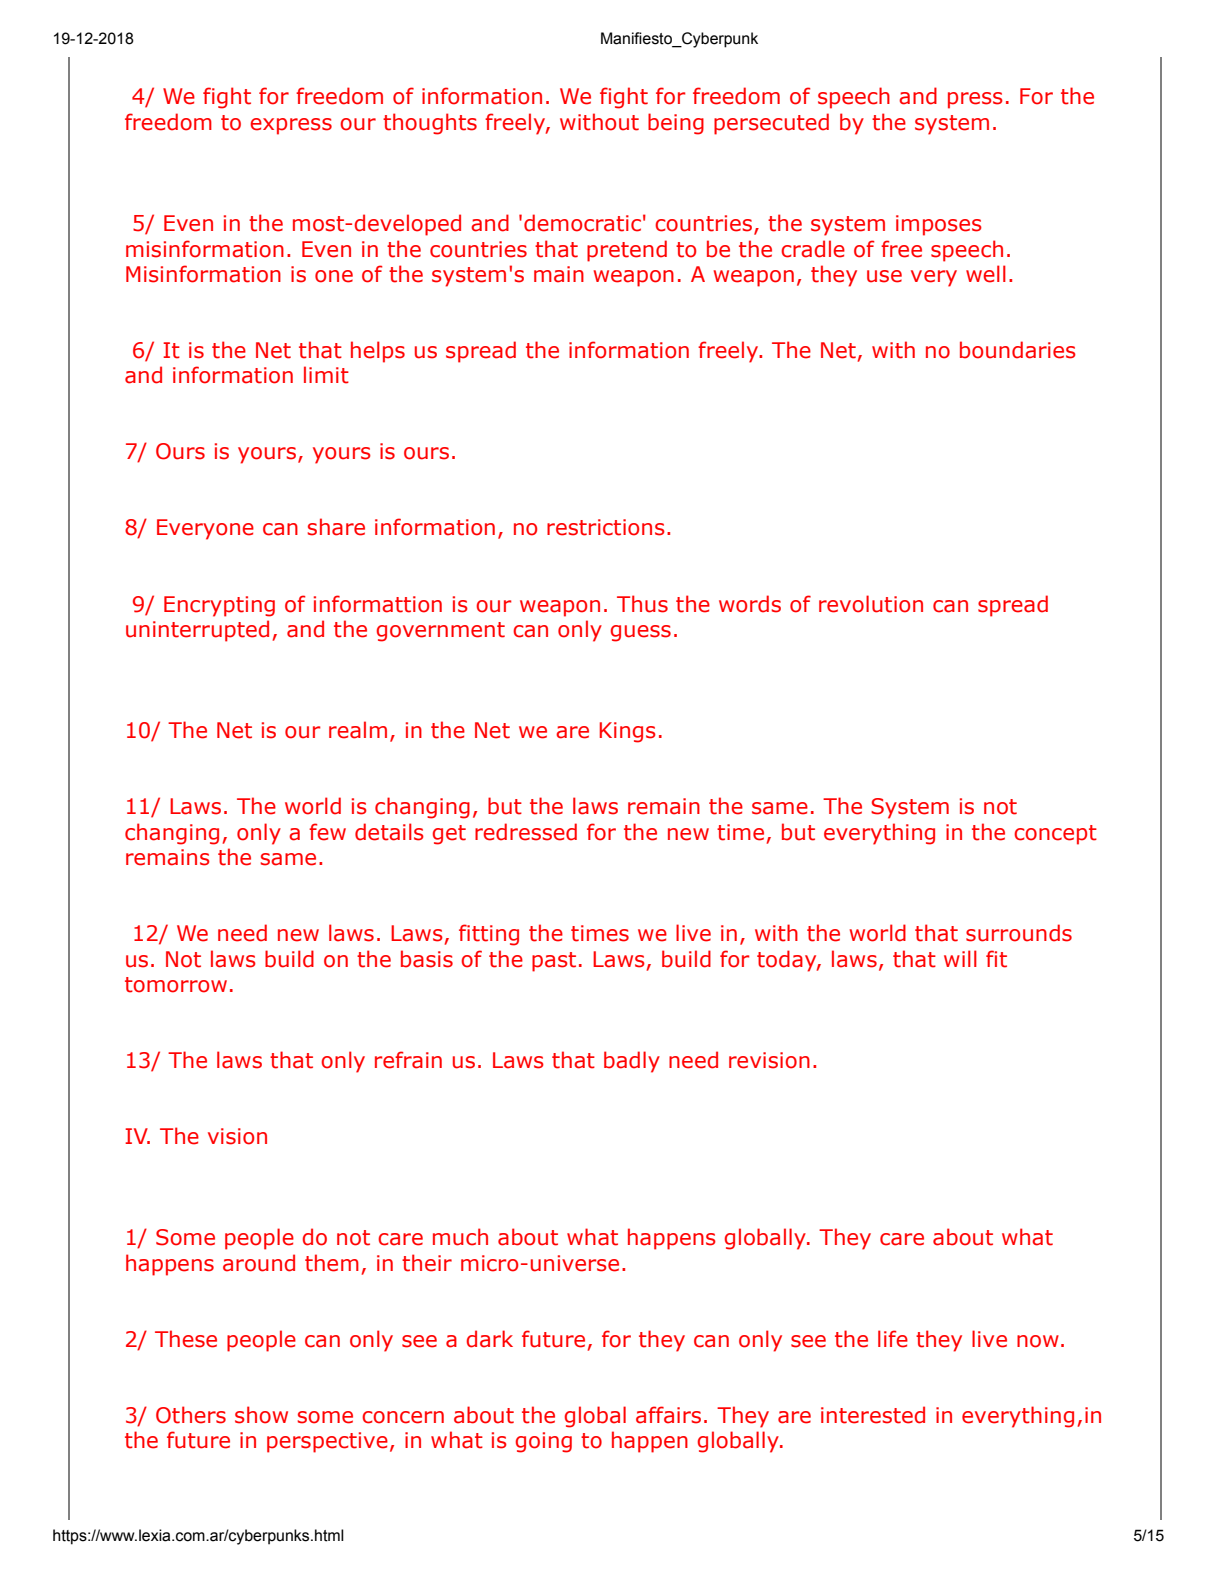 The height and width of the image is (1575, 1217). I want to click on thoughts, so click(430, 124).
